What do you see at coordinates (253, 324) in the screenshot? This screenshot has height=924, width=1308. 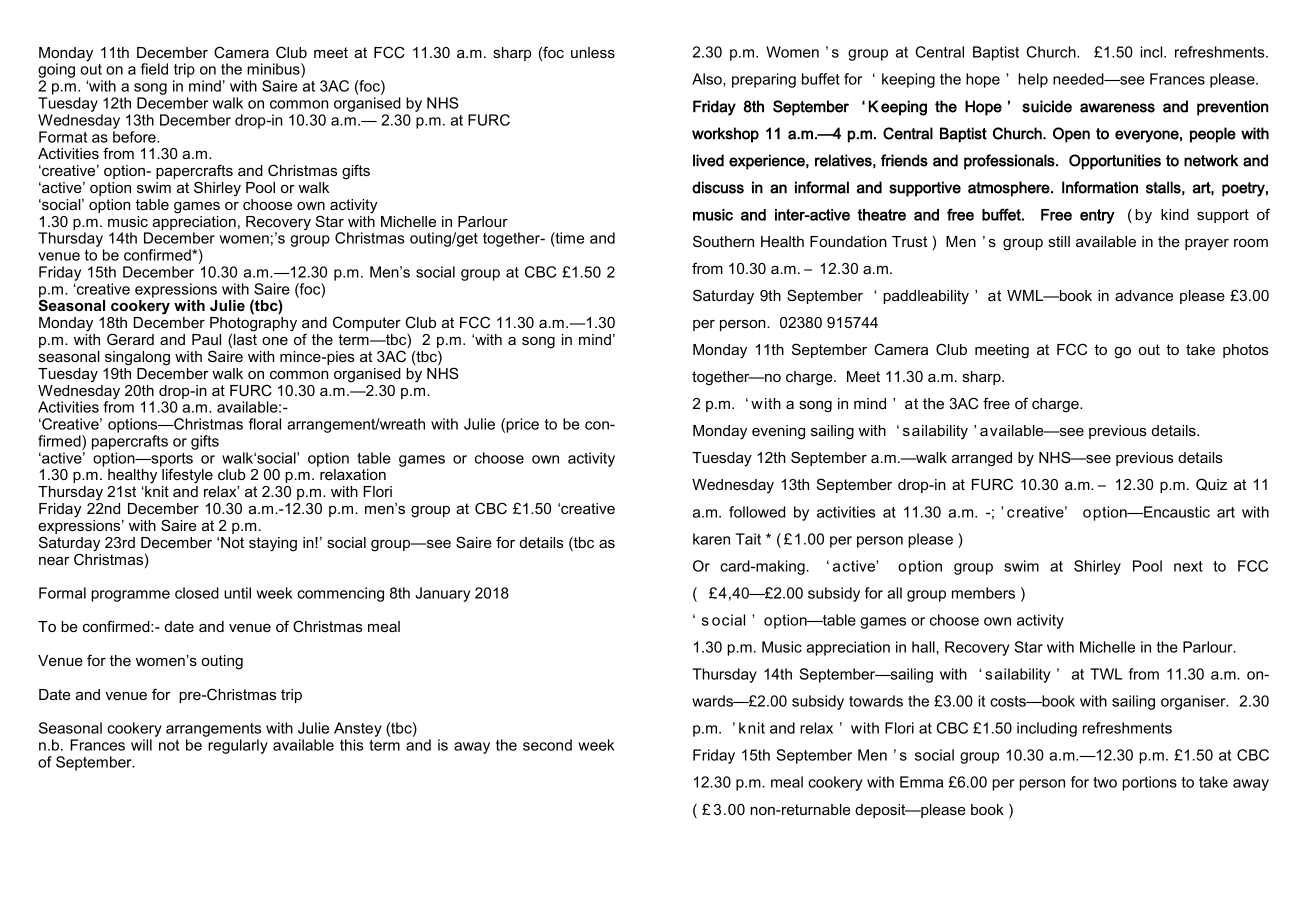 I see `Photography` at bounding box center [253, 324].
